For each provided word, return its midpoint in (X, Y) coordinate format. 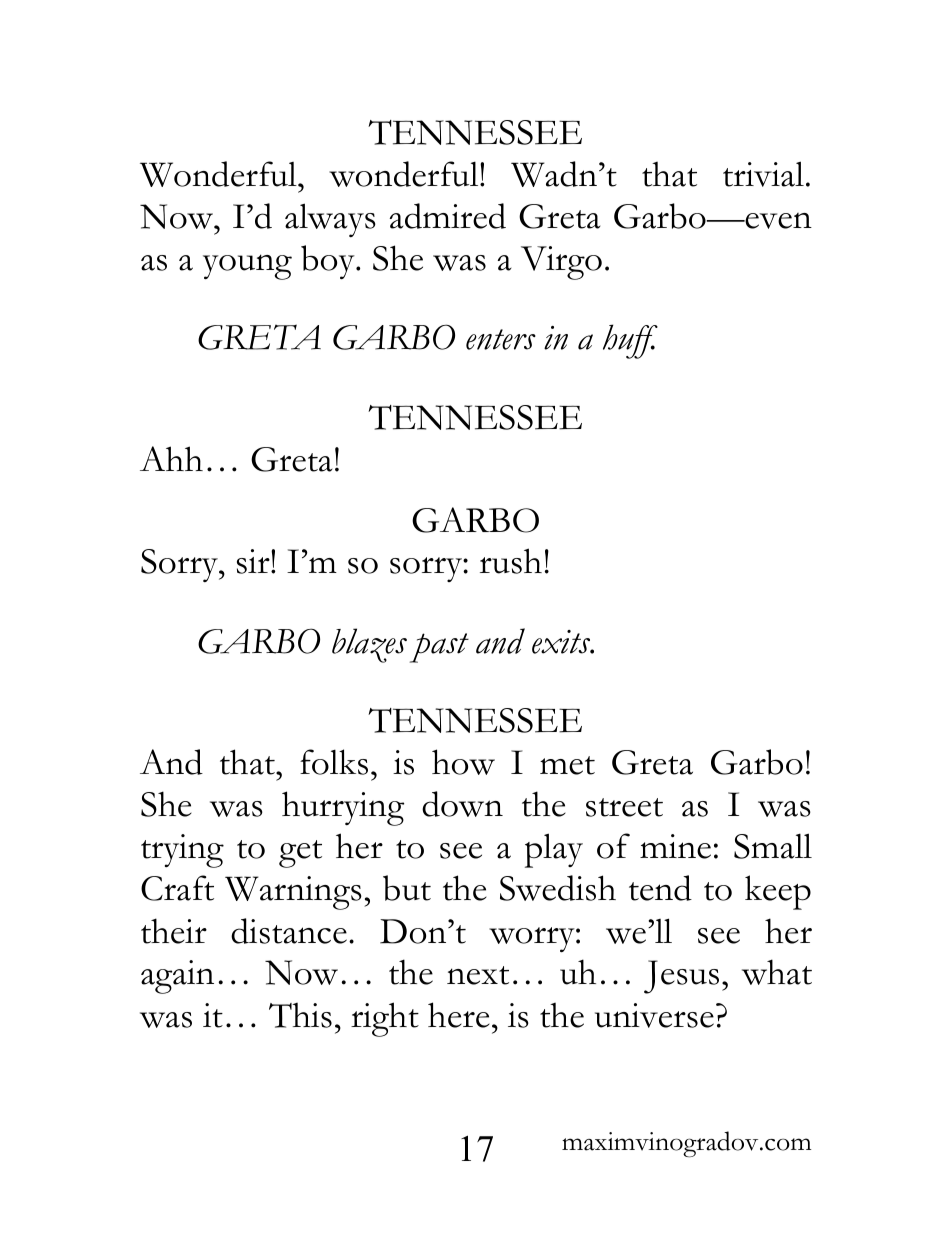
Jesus (681, 977)
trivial (763, 174)
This (300, 1015)
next (478, 975)
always (330, 220)
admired (448, 216)
